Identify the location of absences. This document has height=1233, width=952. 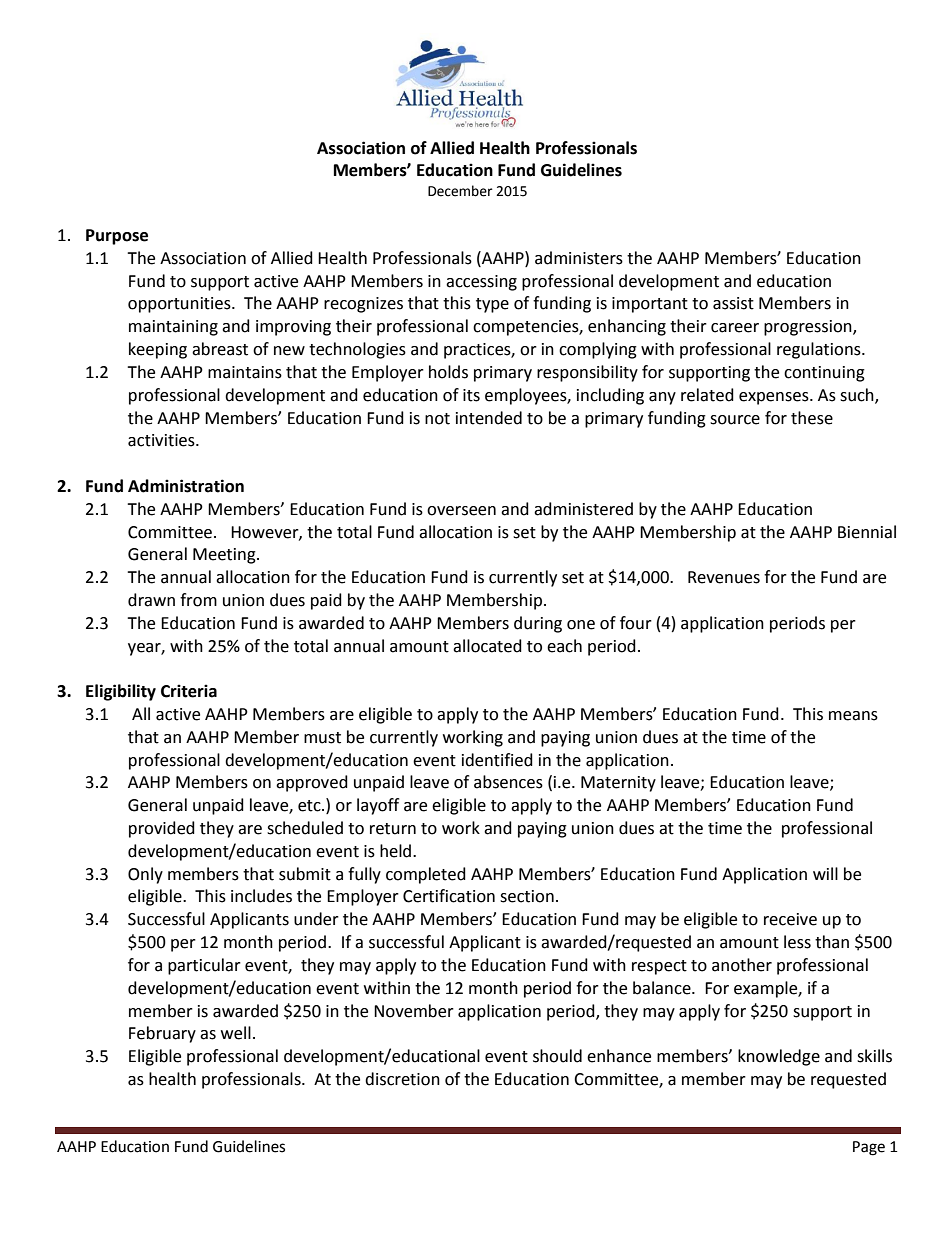
(508, 782).
